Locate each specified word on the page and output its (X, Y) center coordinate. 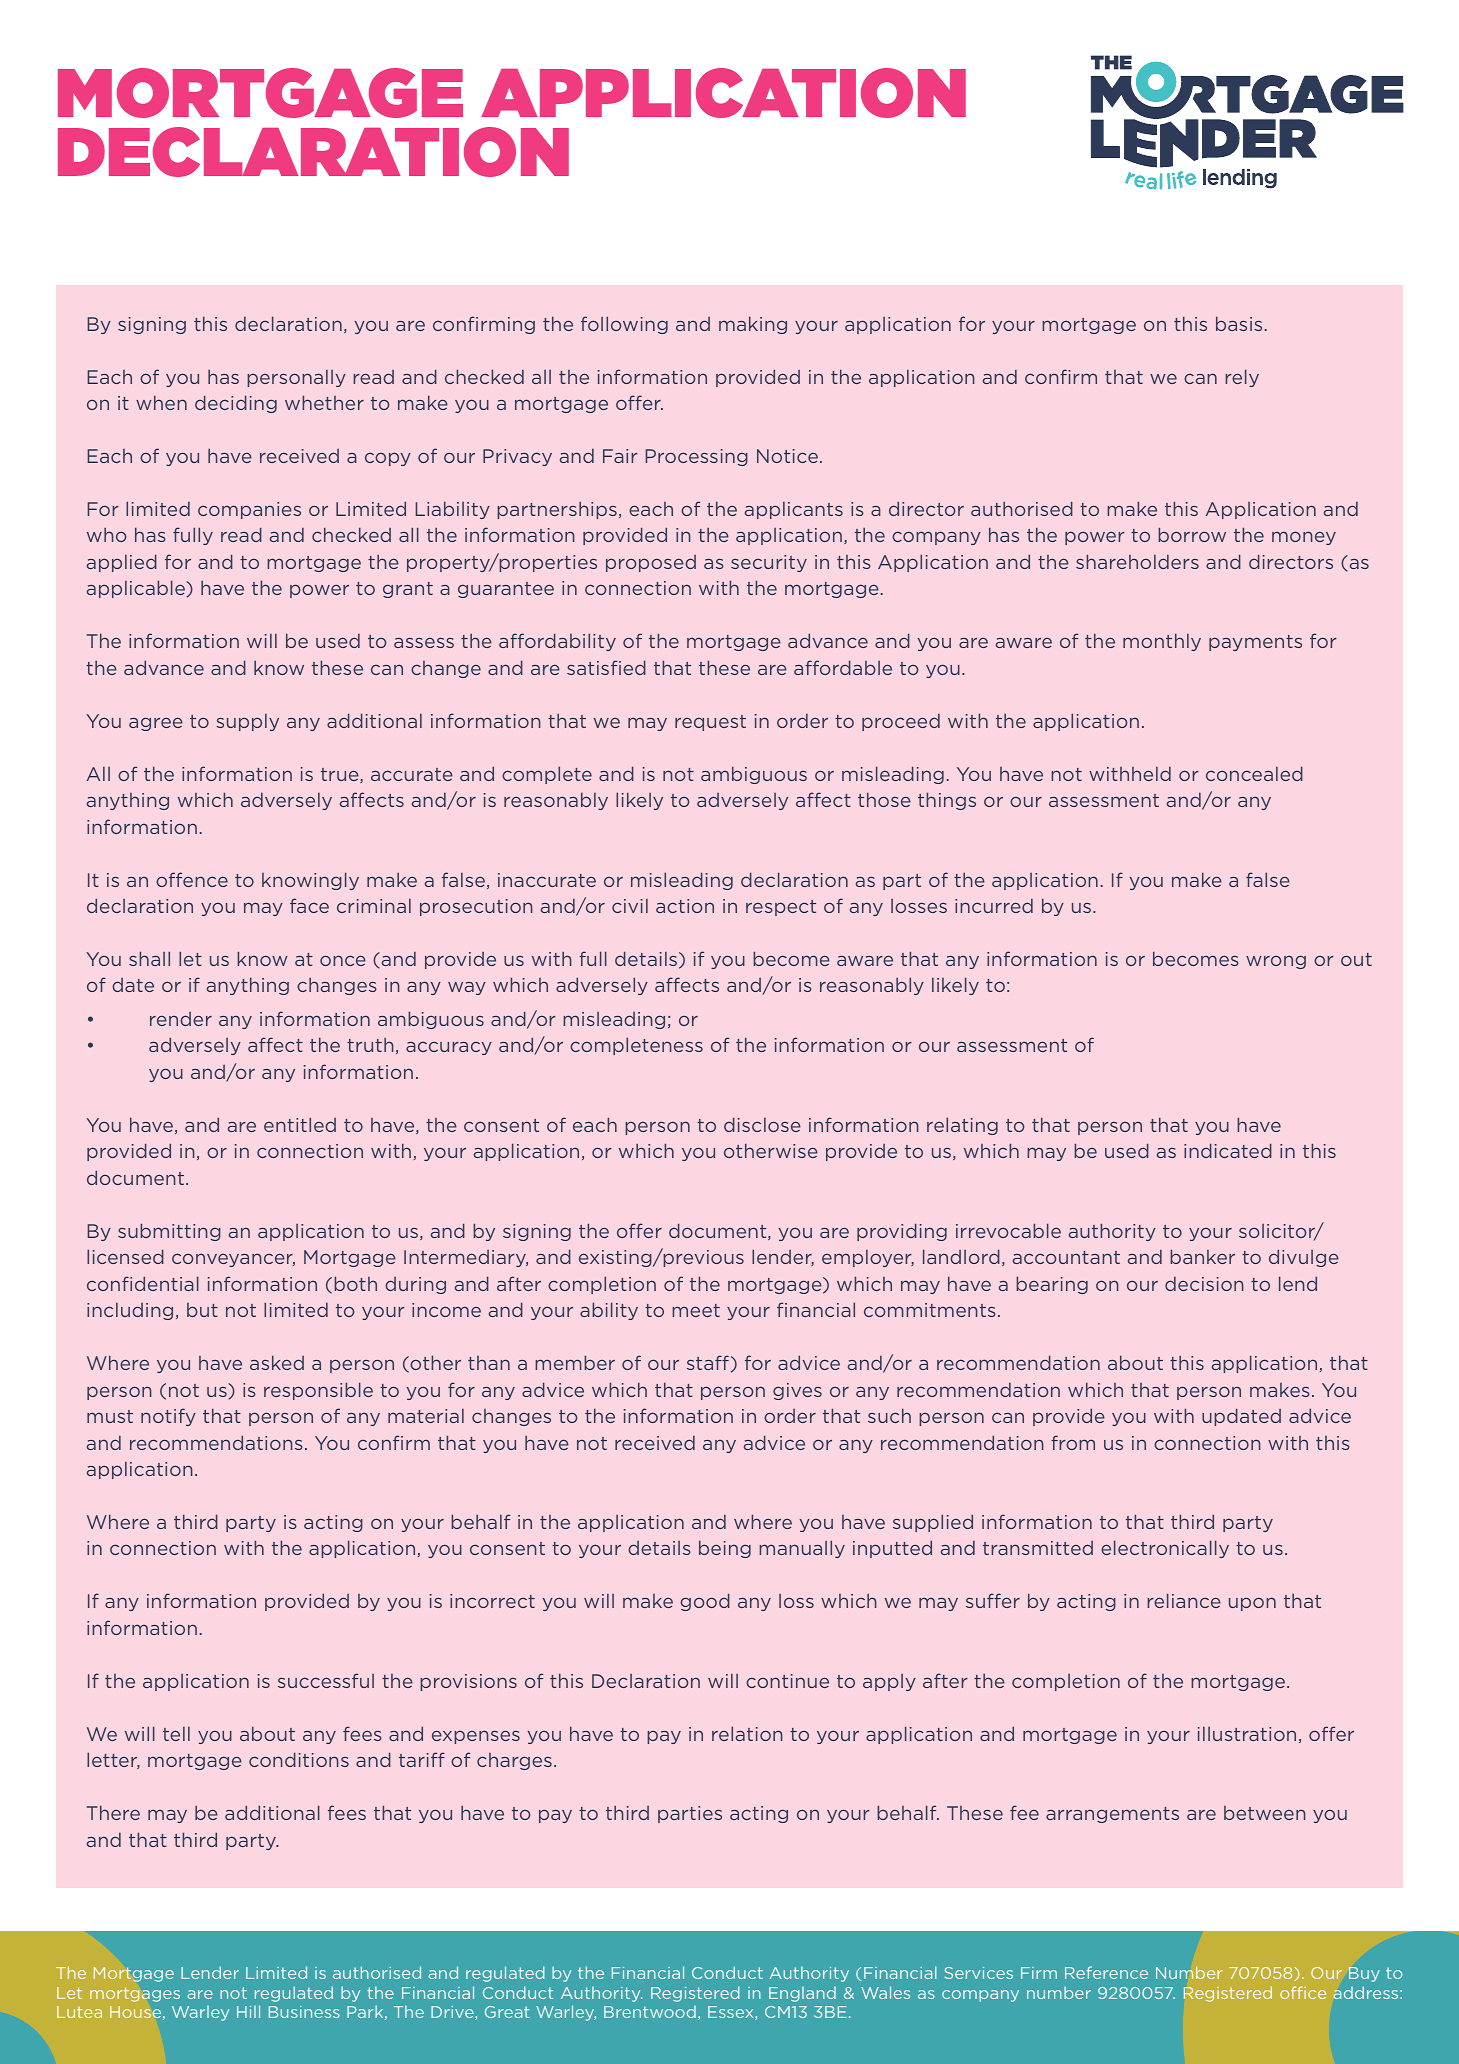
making (753, 325)
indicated (1228, 1150)
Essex (732, 2013)
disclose (762, 1124)
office (1303, 1992)
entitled (300, 1124)
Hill (248, 2011)
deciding (236, 404)
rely (1242, 378)
